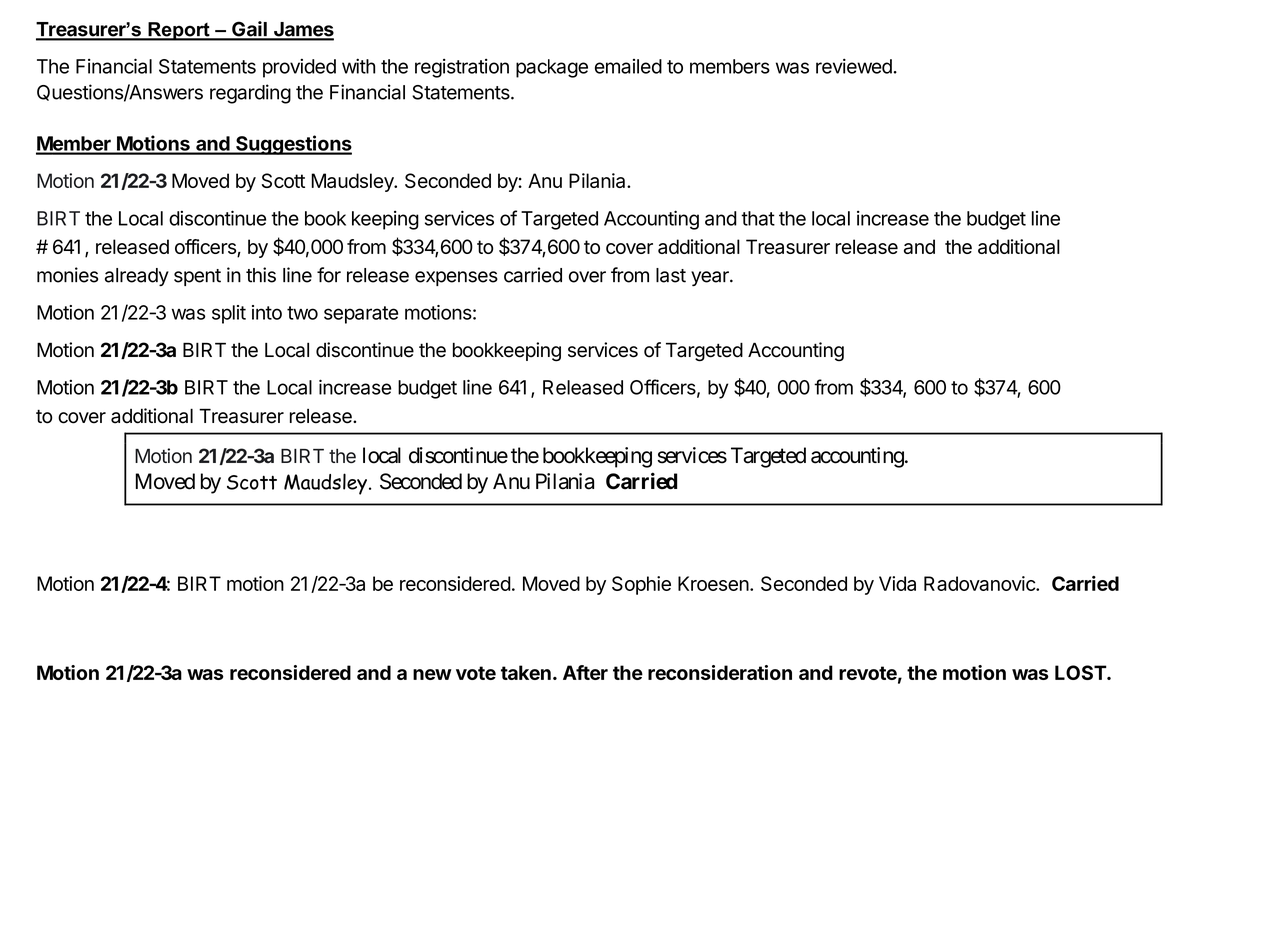 Image resolution: width=1270 pixels, height=952 pixels. I want to click on reviewed, so click(854, 66).
